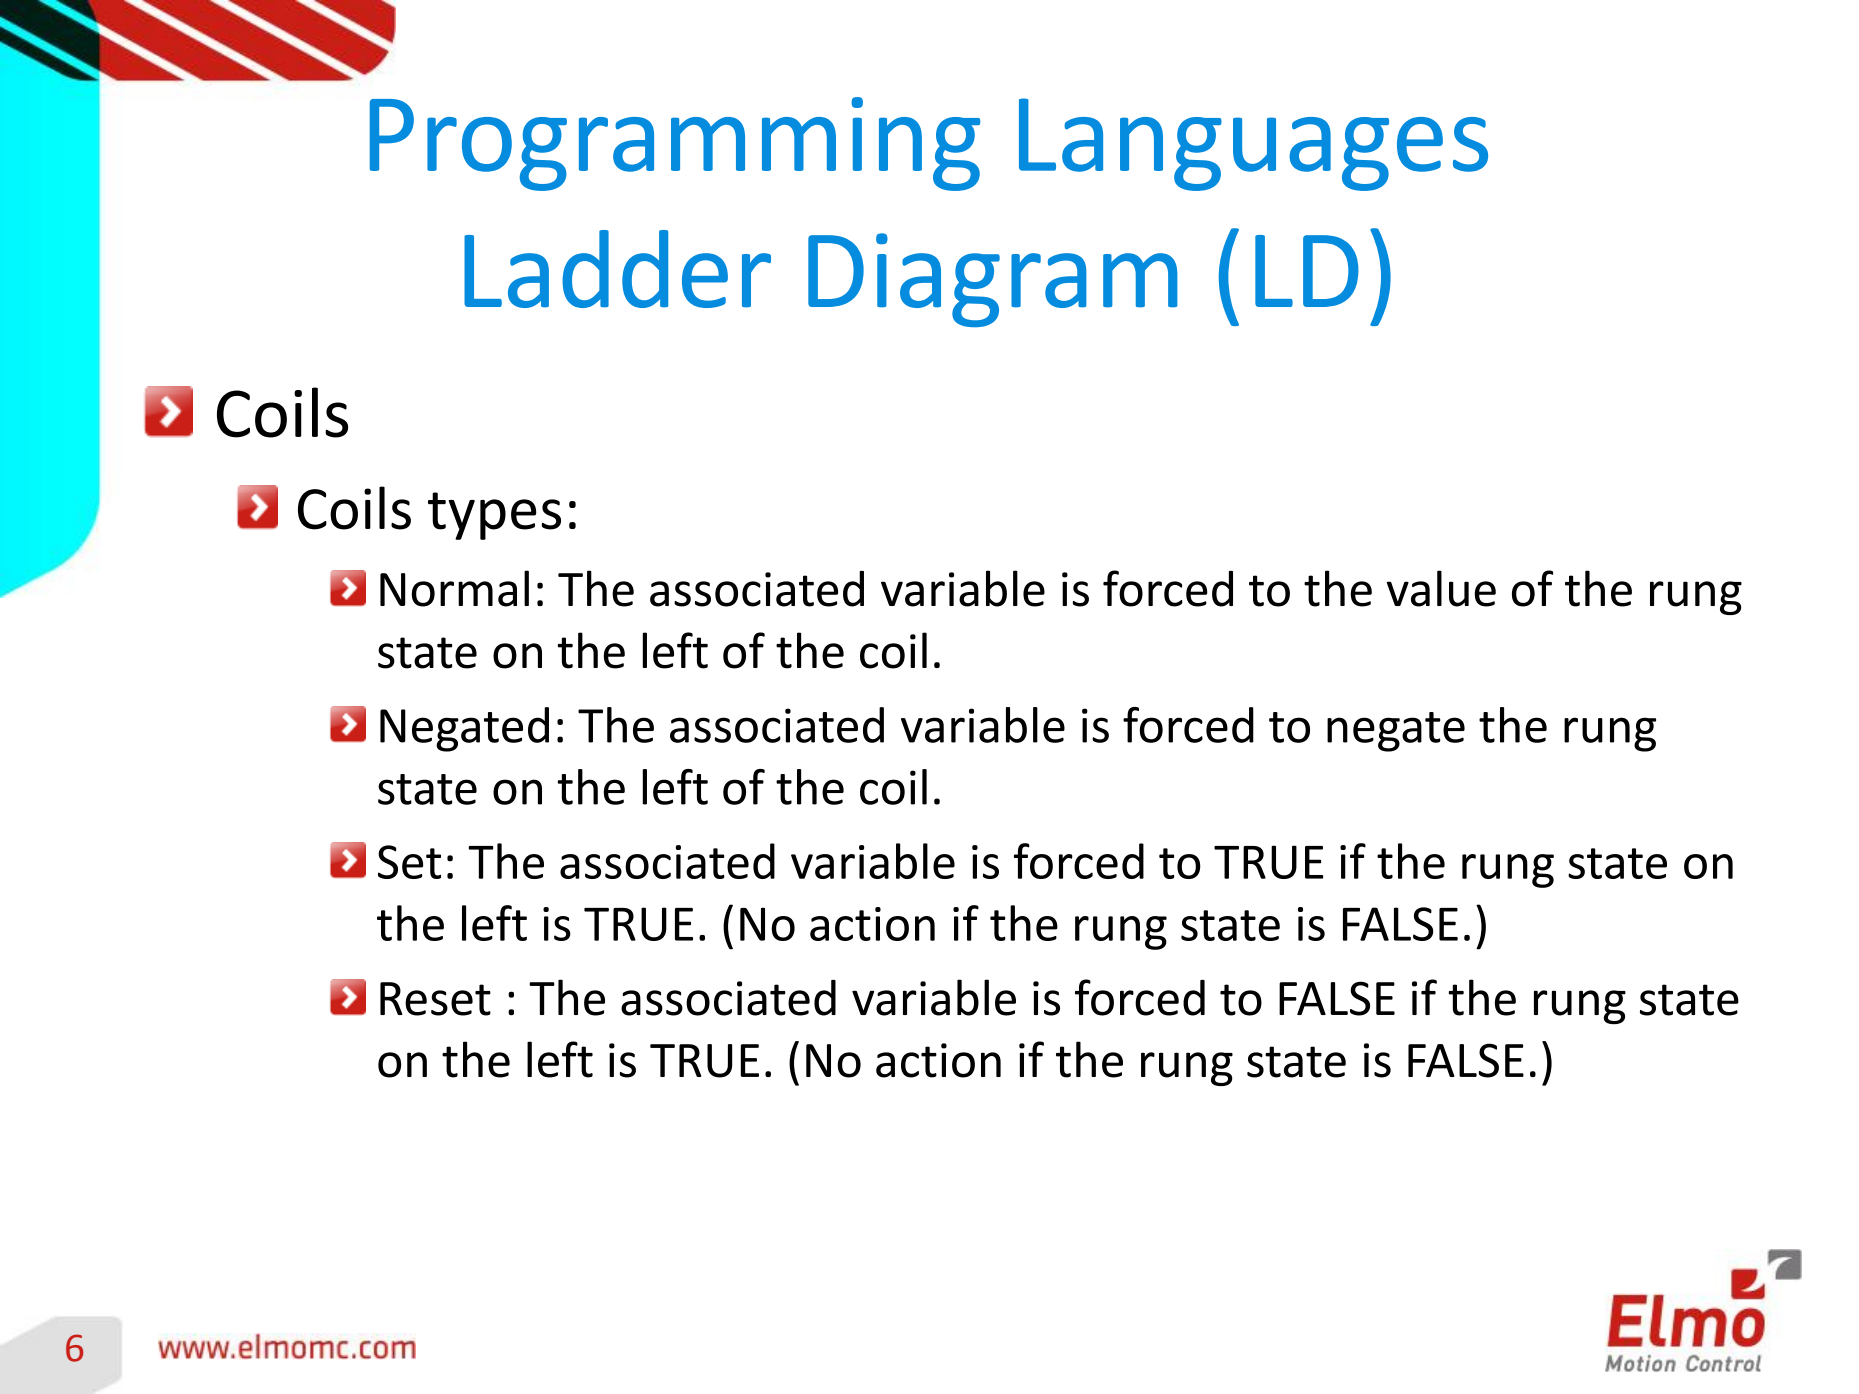 The width and height of the screenshot is (1859, 1394). I want to click on Normal, so click(454, 588).
